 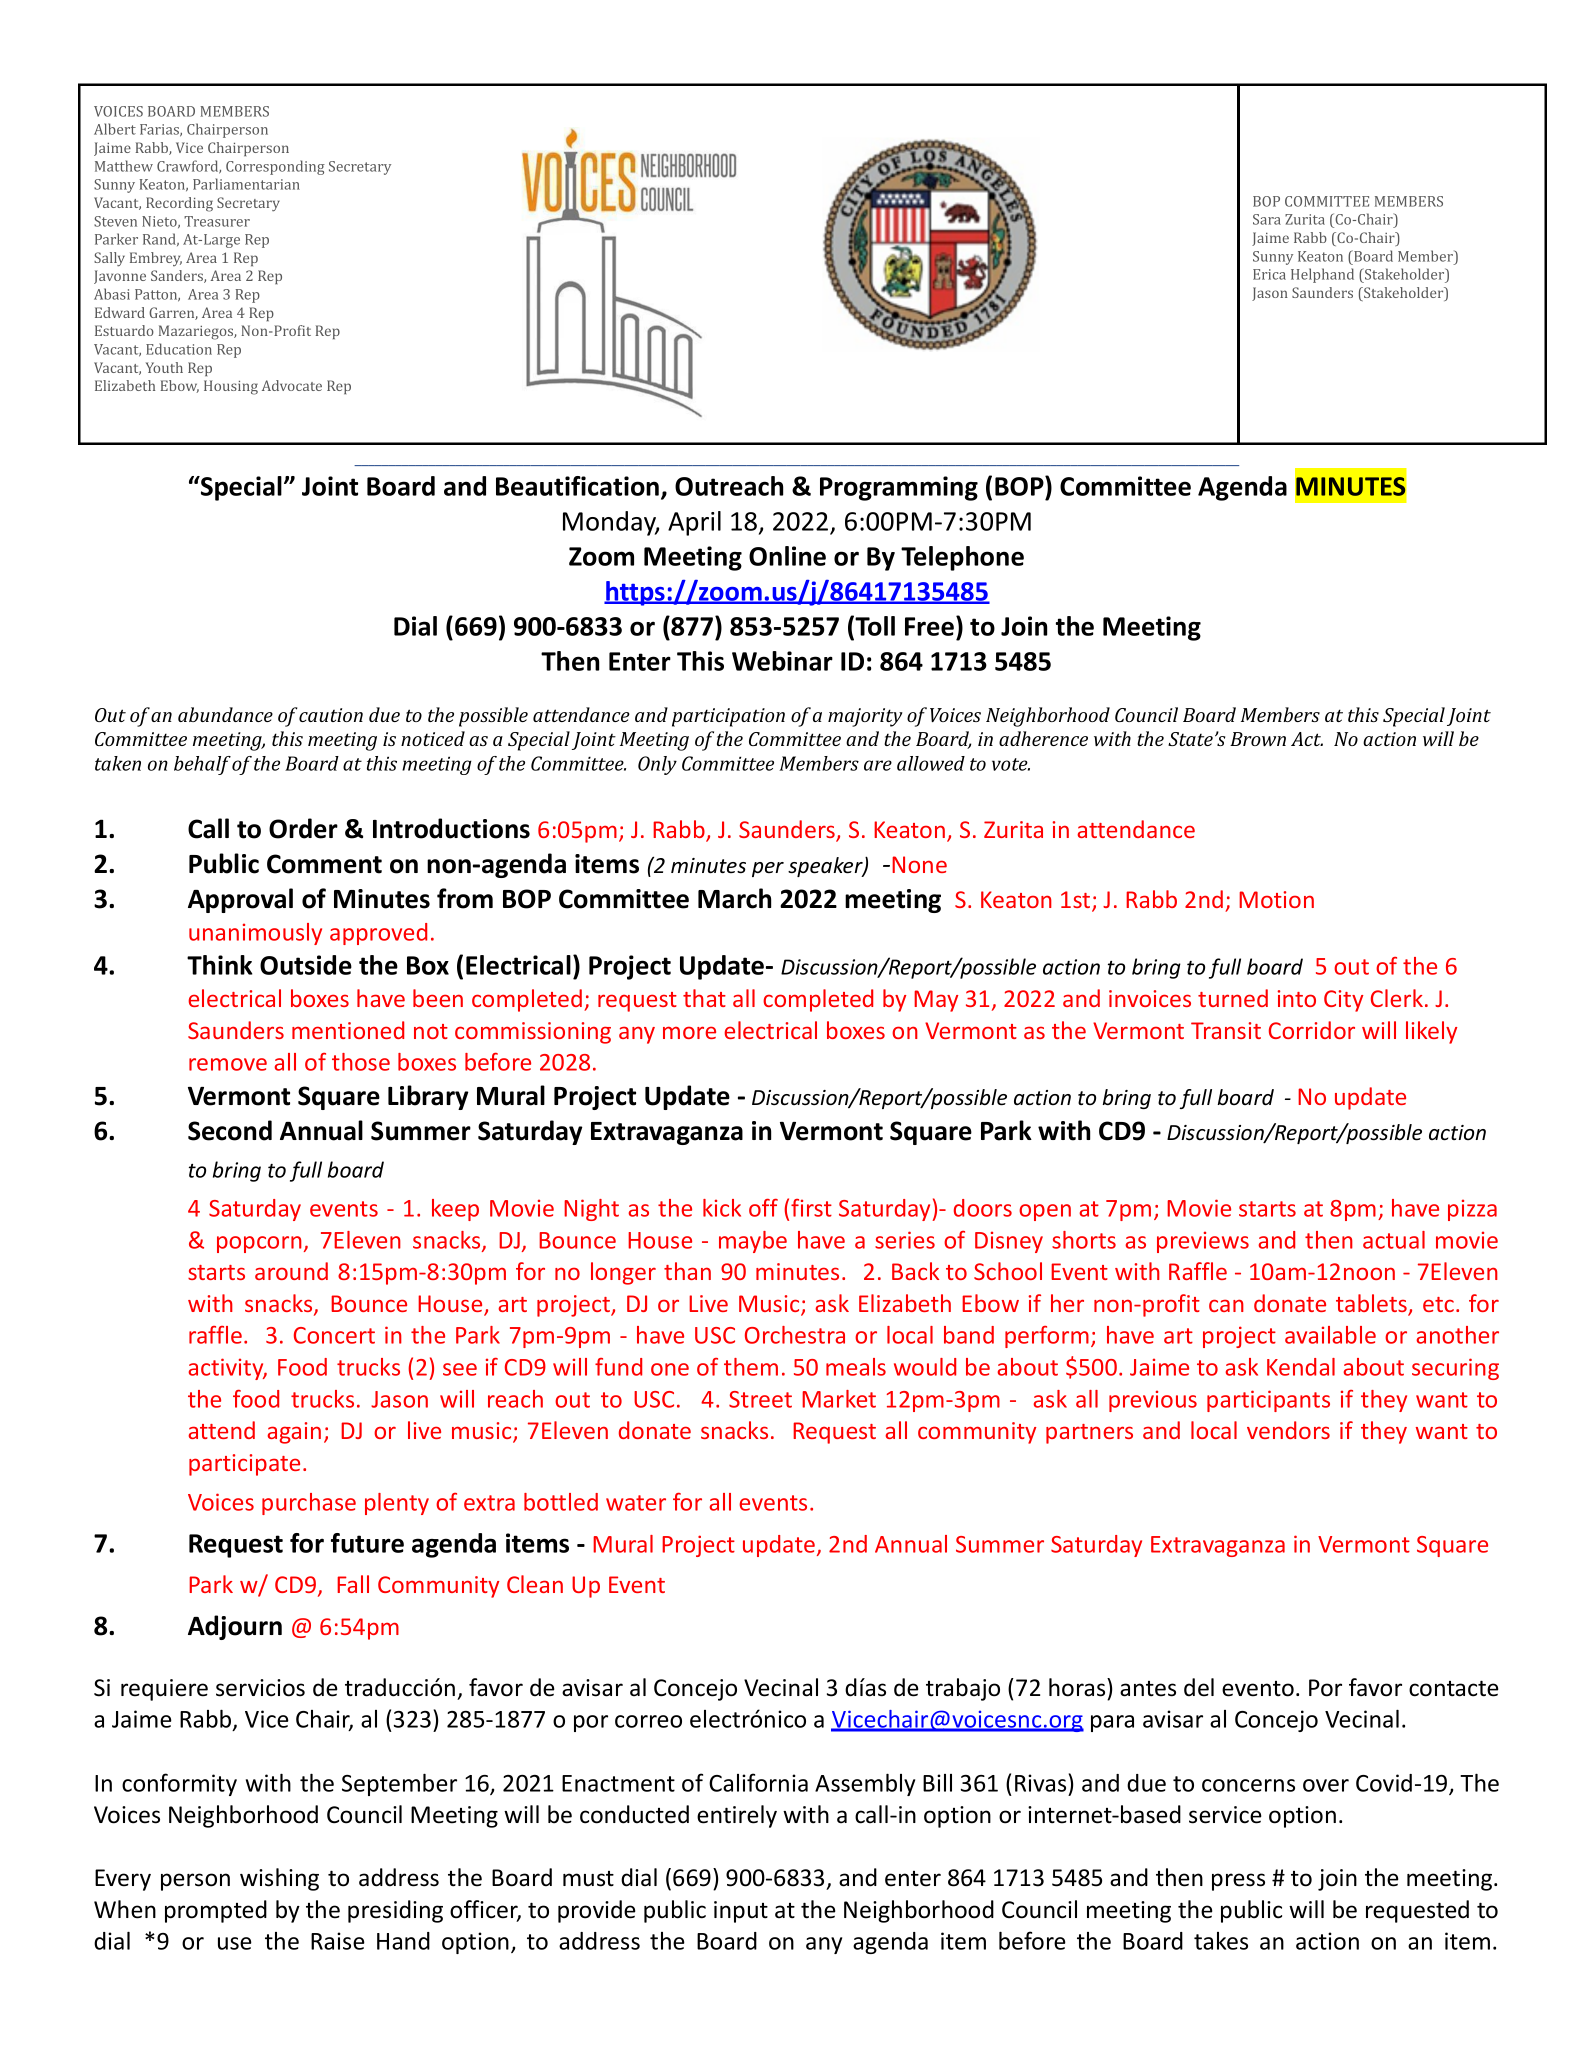 I want to click on Corridor, so click(x=1312, y=1030).
